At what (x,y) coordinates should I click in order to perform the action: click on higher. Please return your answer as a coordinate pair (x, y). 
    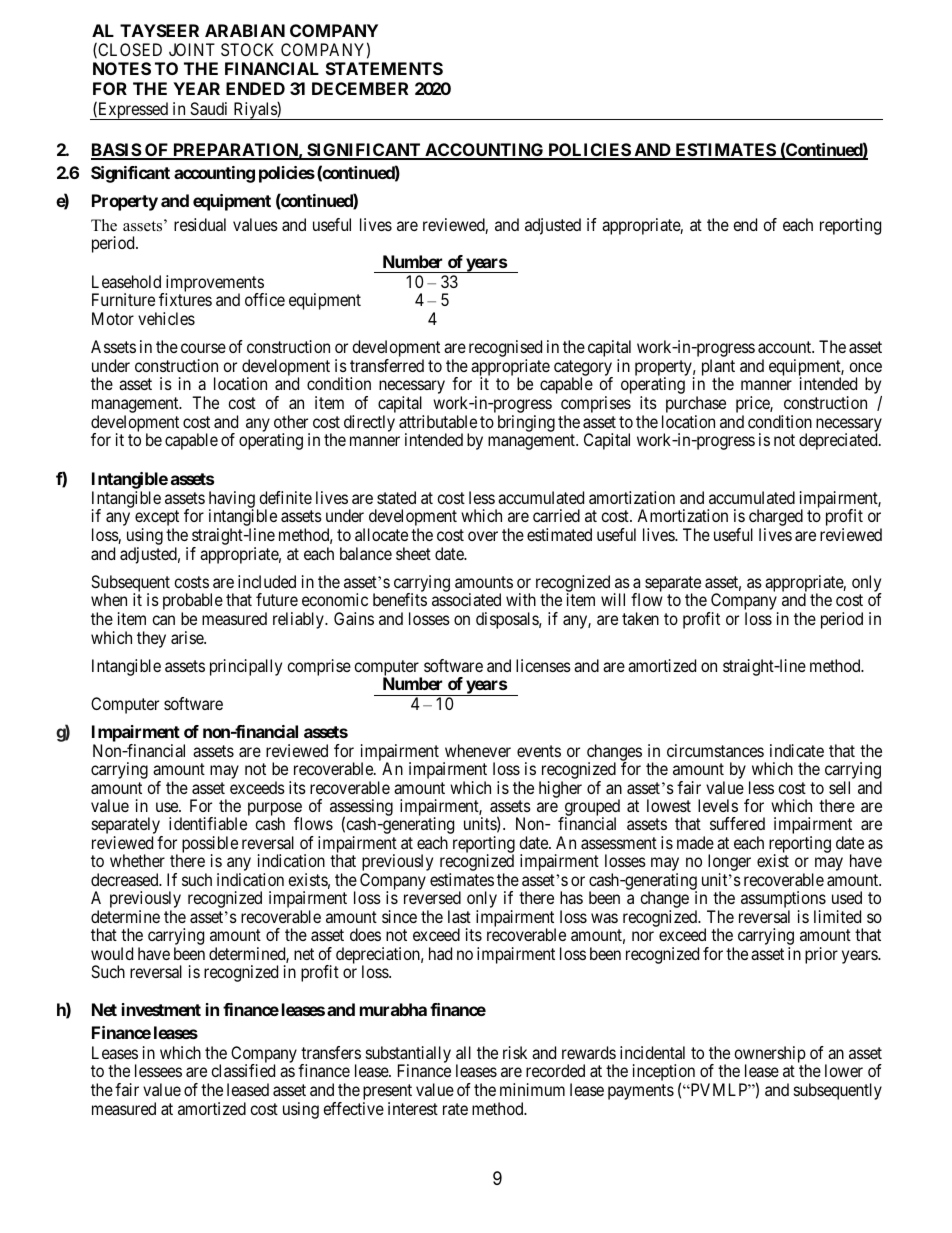
    Looking at the image, I should click on (560, 789).
